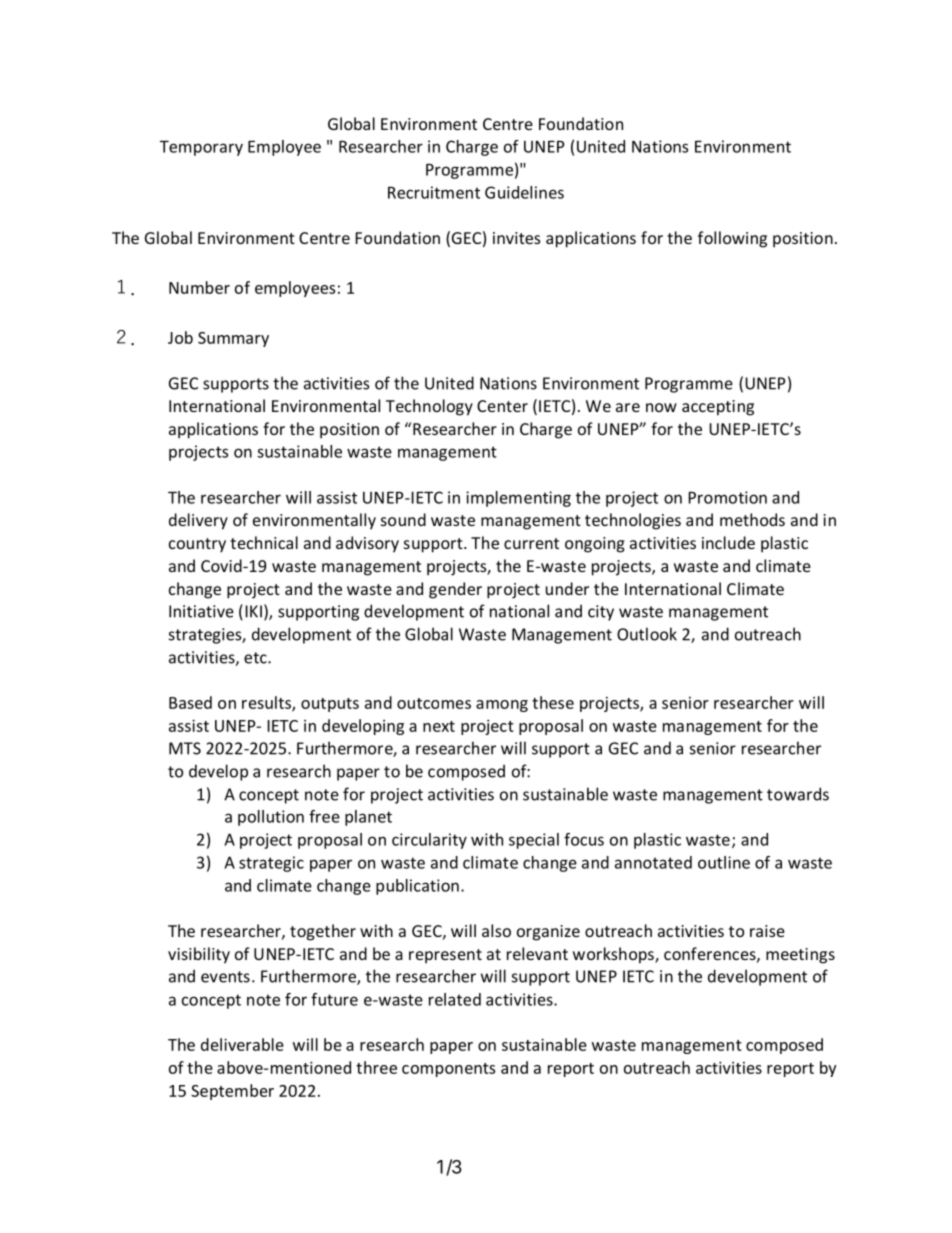  Describe the element at coordinates (518, 499) in the screenshot. I see `implementing` at that location.
